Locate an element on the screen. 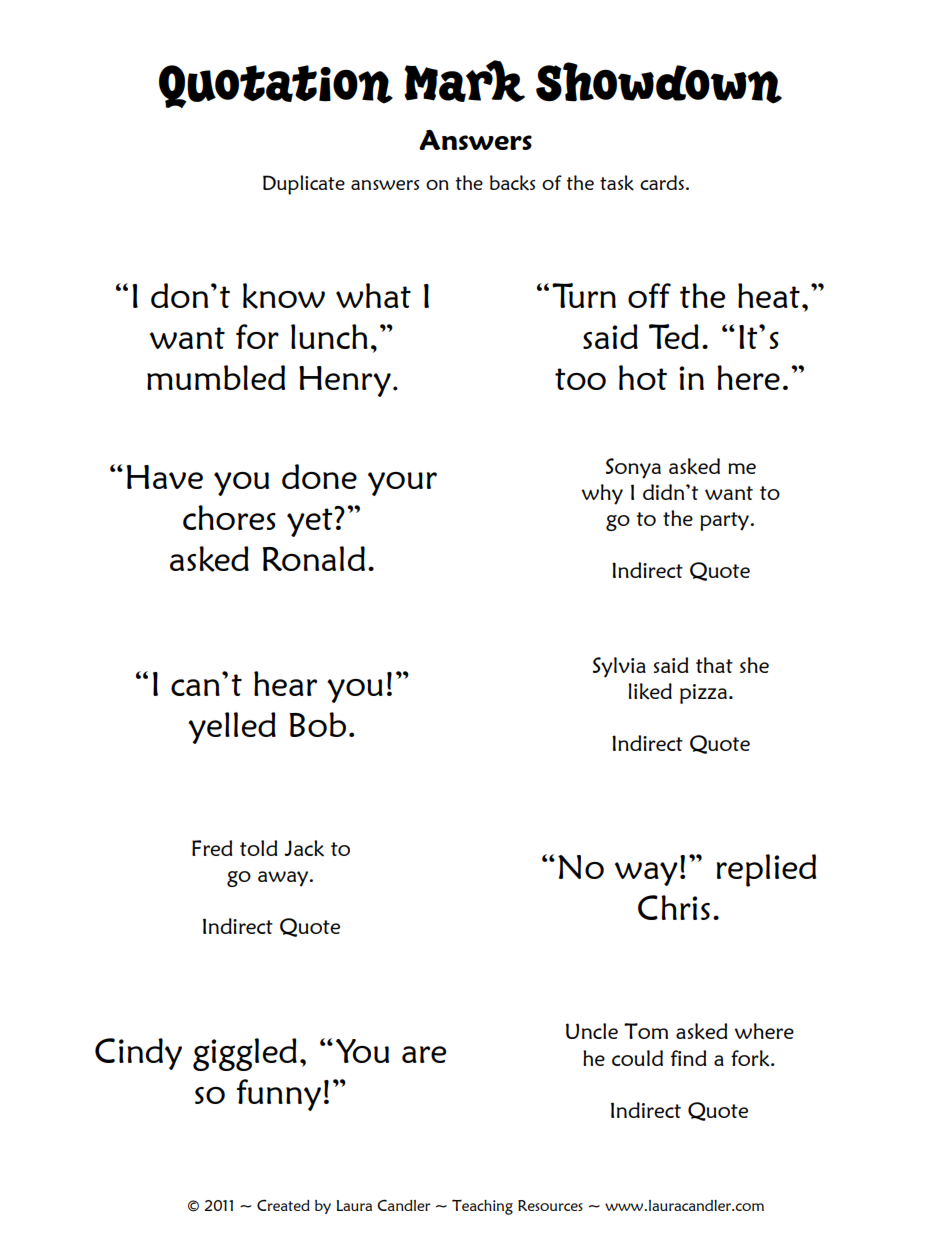 This screenshot has height=1233, width=952. Have is located at coordinates (165, 477).
